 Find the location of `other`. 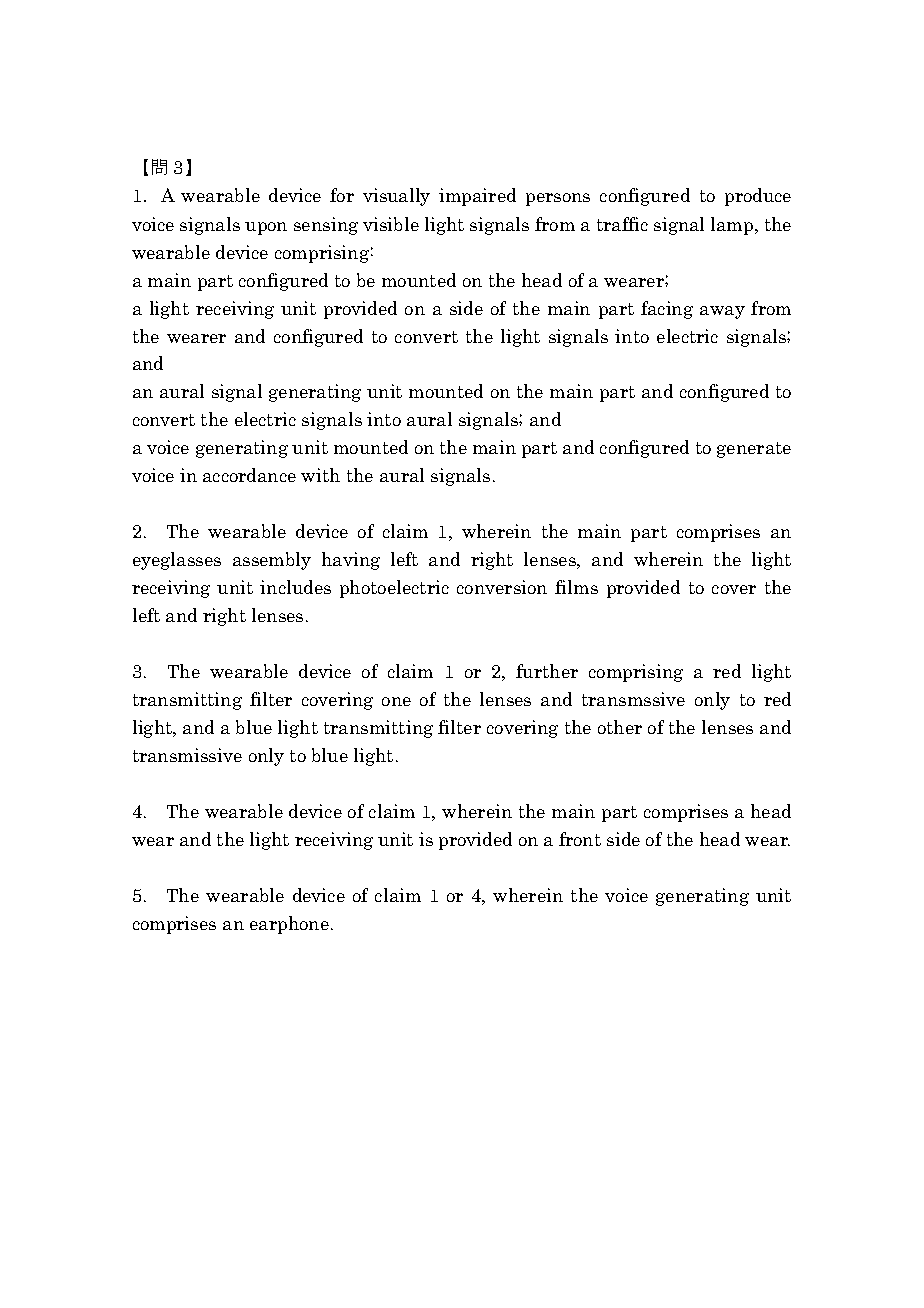

other is located at coordinates (620, 727).
